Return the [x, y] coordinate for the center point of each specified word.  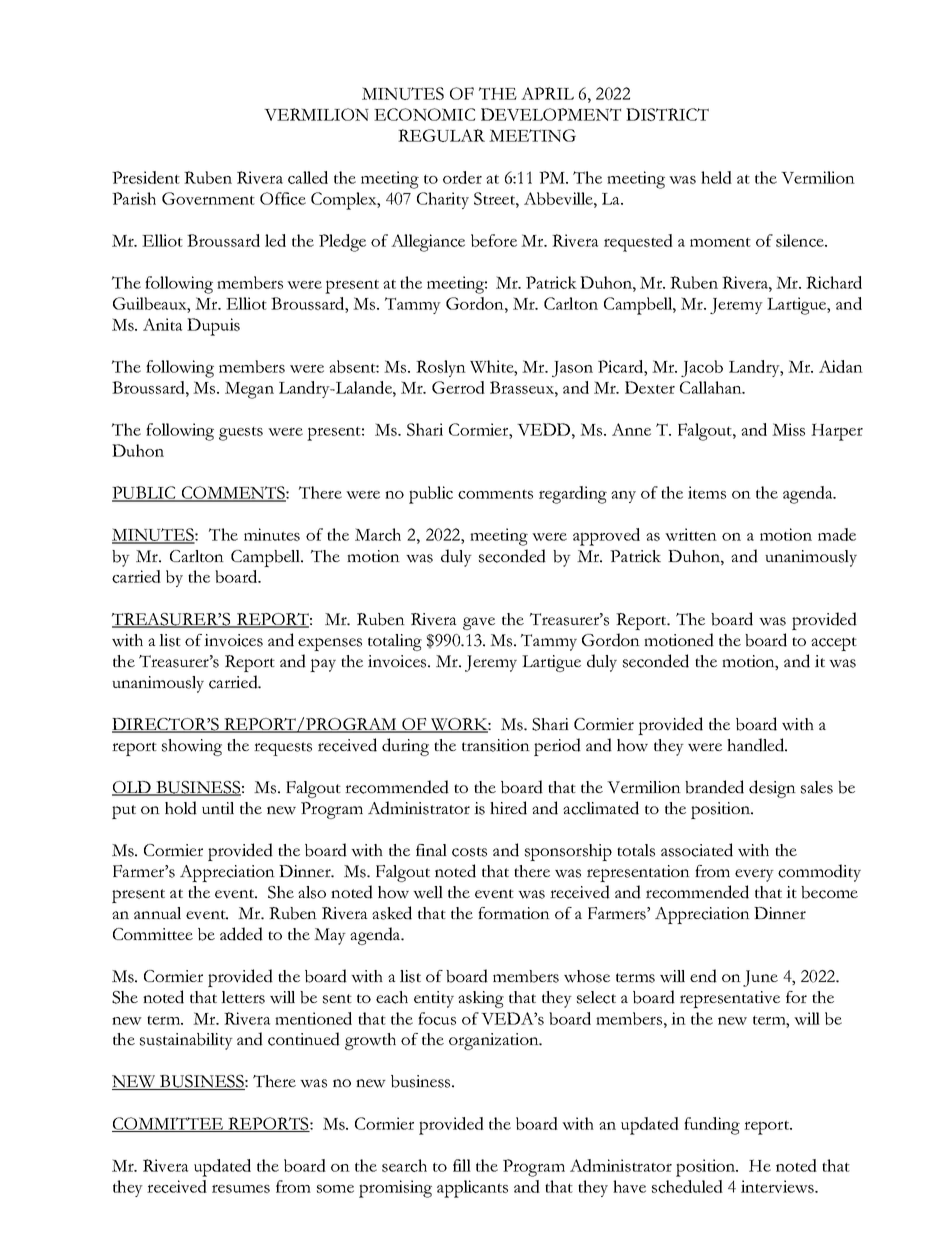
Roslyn [441, 368]
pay [323, 665]
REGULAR [441, 135]
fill [462, 1165]
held [716, 177]
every [754, 875]
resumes [241, 1188]
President [146, 177]
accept [834, 644]
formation [514, 913]
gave [479, 623]
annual [157, 913]
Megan [249, 390]
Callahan [712, 387]
